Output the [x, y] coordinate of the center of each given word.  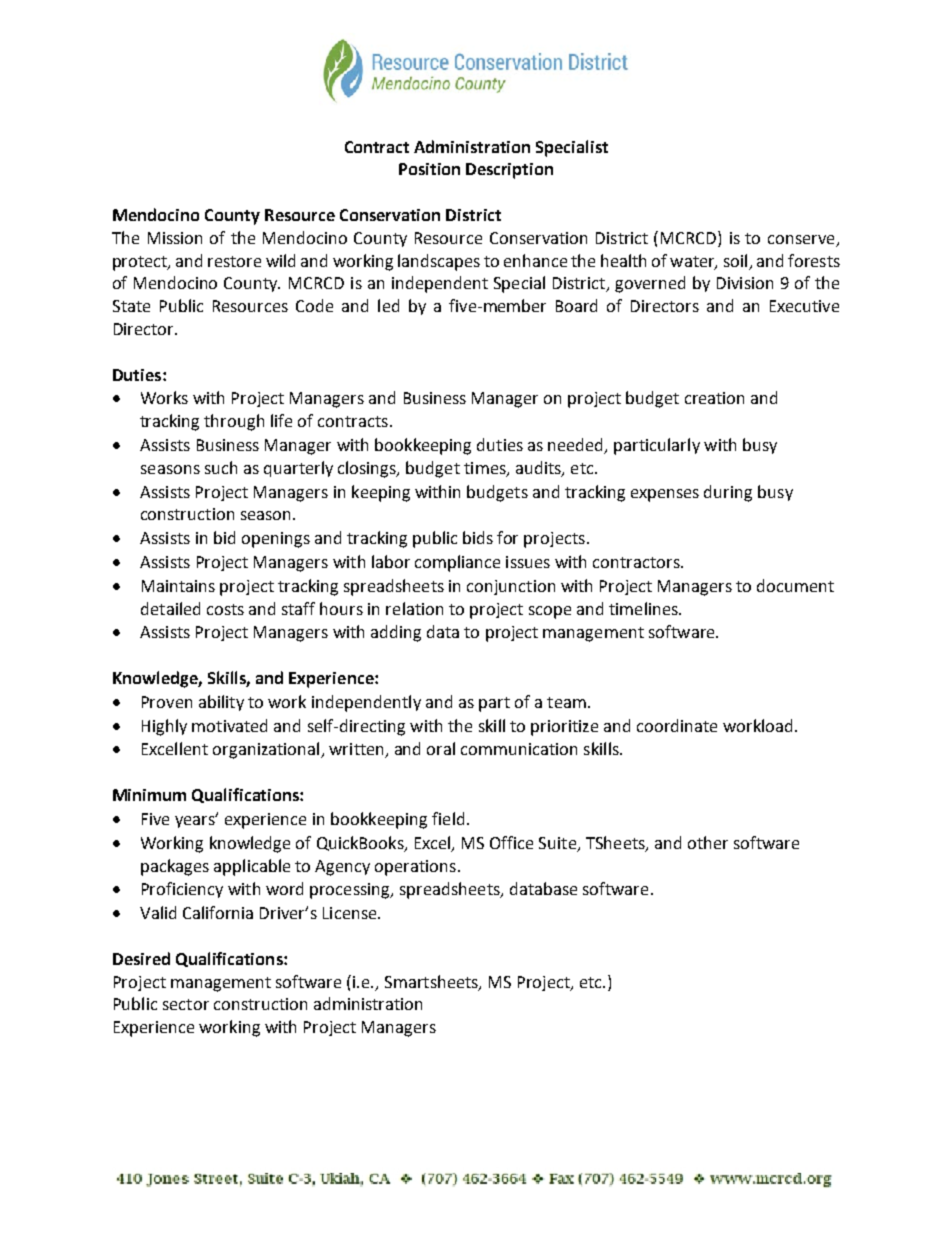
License [351, 913]
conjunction [511, 587]
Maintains [178, 586]
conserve [801, 239]
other [708, 842]
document [795, 585]
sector [186, 1004]
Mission [175, 238]
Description [509, 171]
